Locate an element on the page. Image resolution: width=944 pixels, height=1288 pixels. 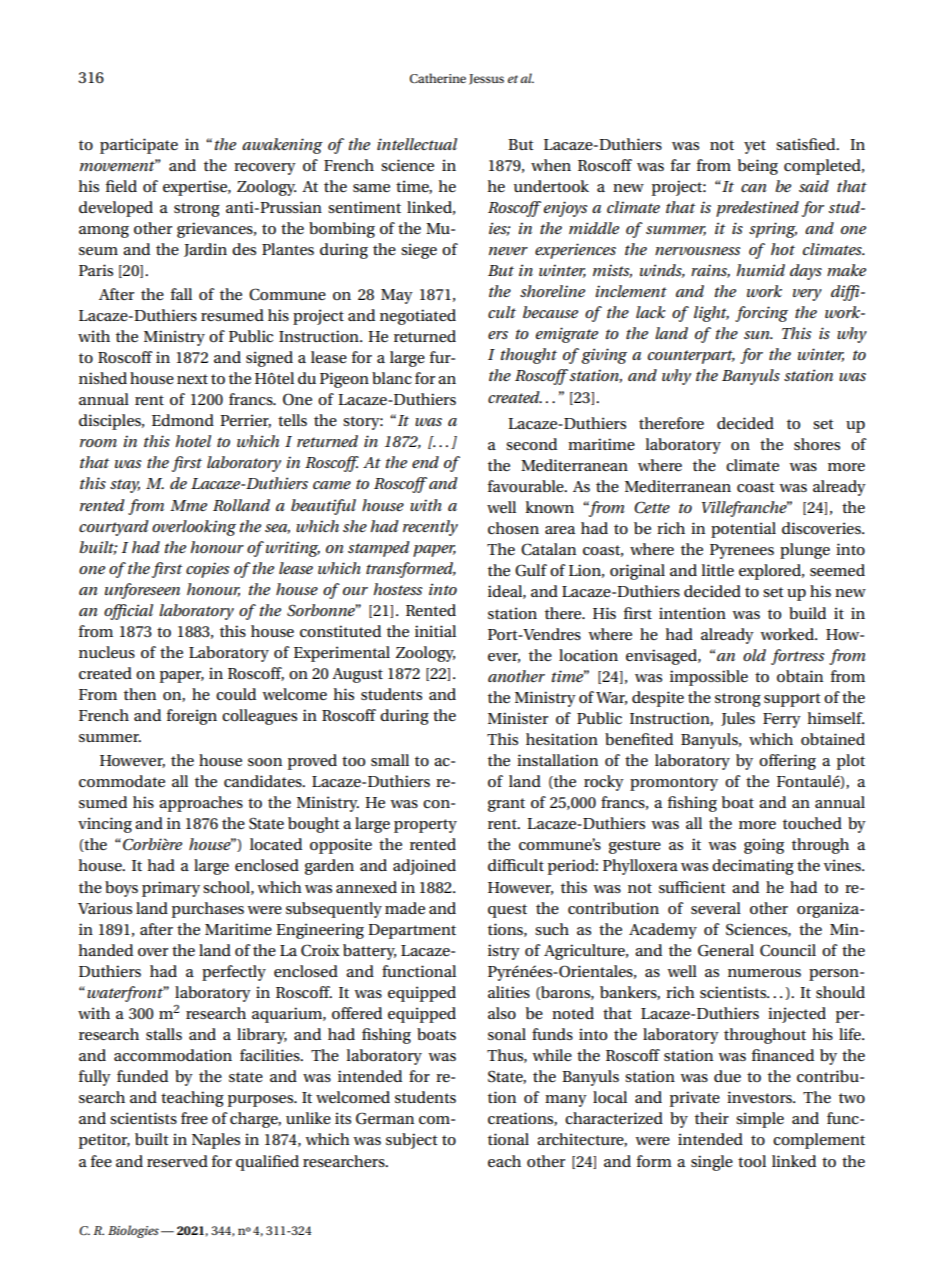
Catherine is located at coordinates (438, 78).
